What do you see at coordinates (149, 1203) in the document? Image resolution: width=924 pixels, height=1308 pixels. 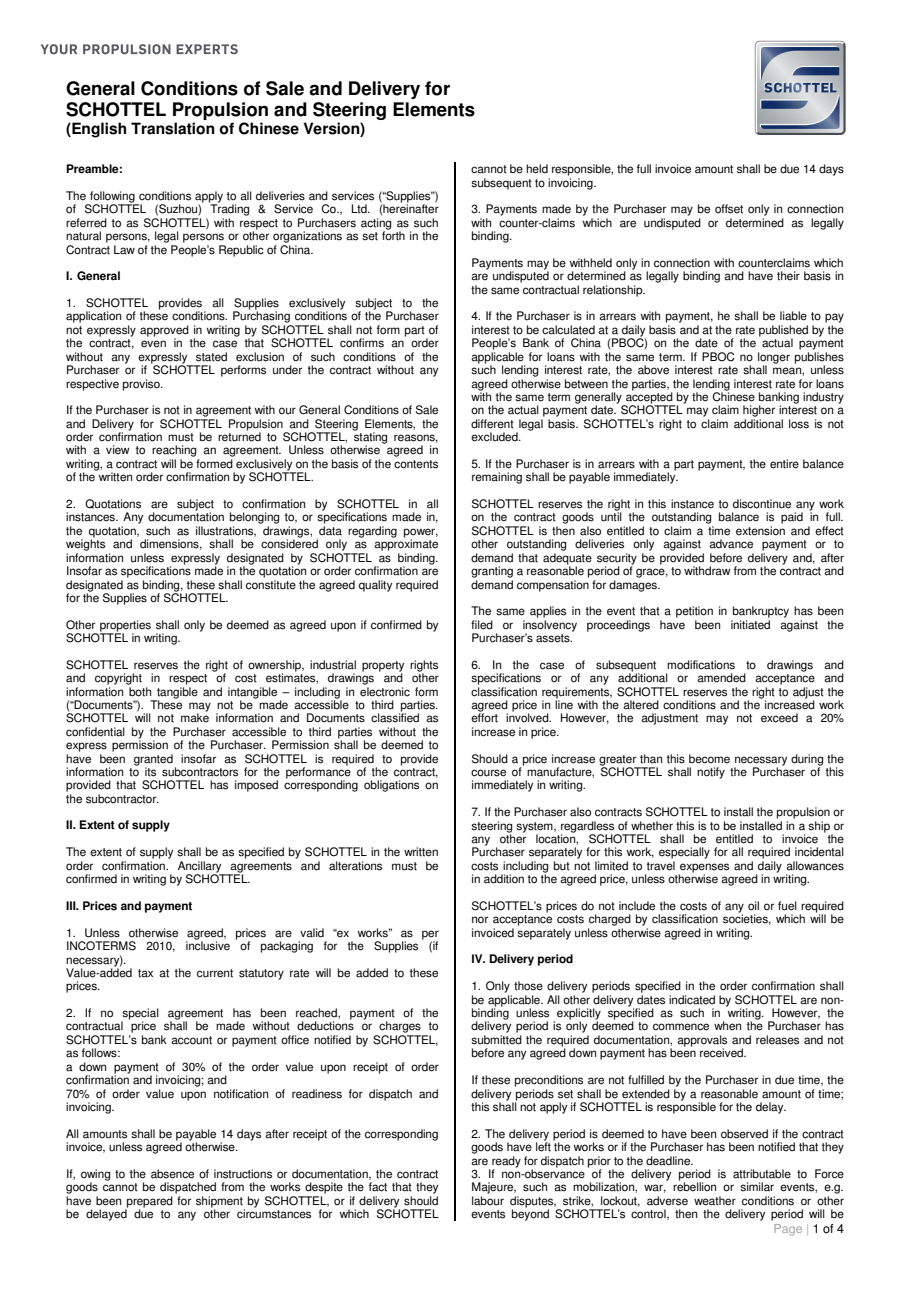 I see `prepared` at bounding box center [149, 1203].
